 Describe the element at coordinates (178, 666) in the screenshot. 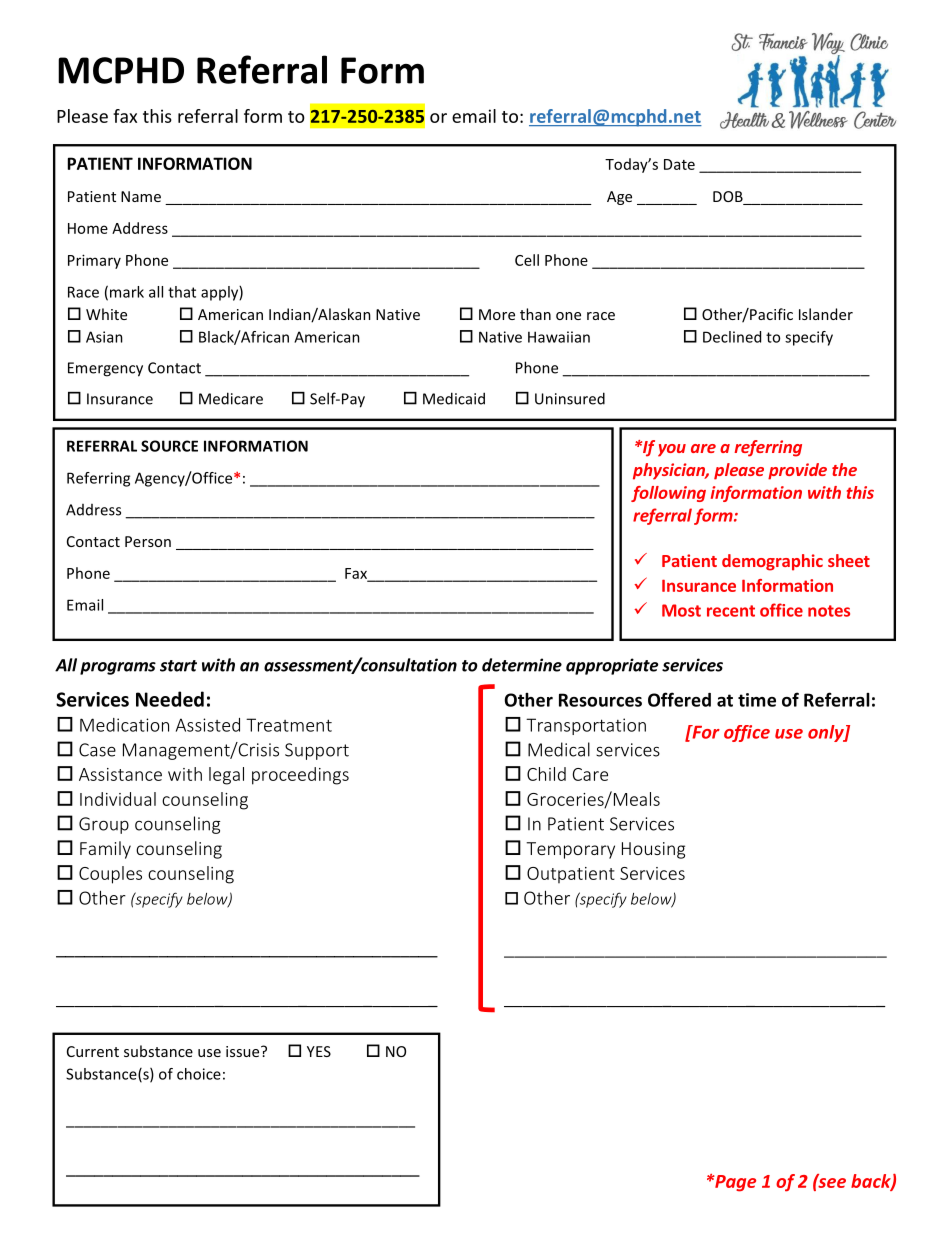

I see `start` at that location.
